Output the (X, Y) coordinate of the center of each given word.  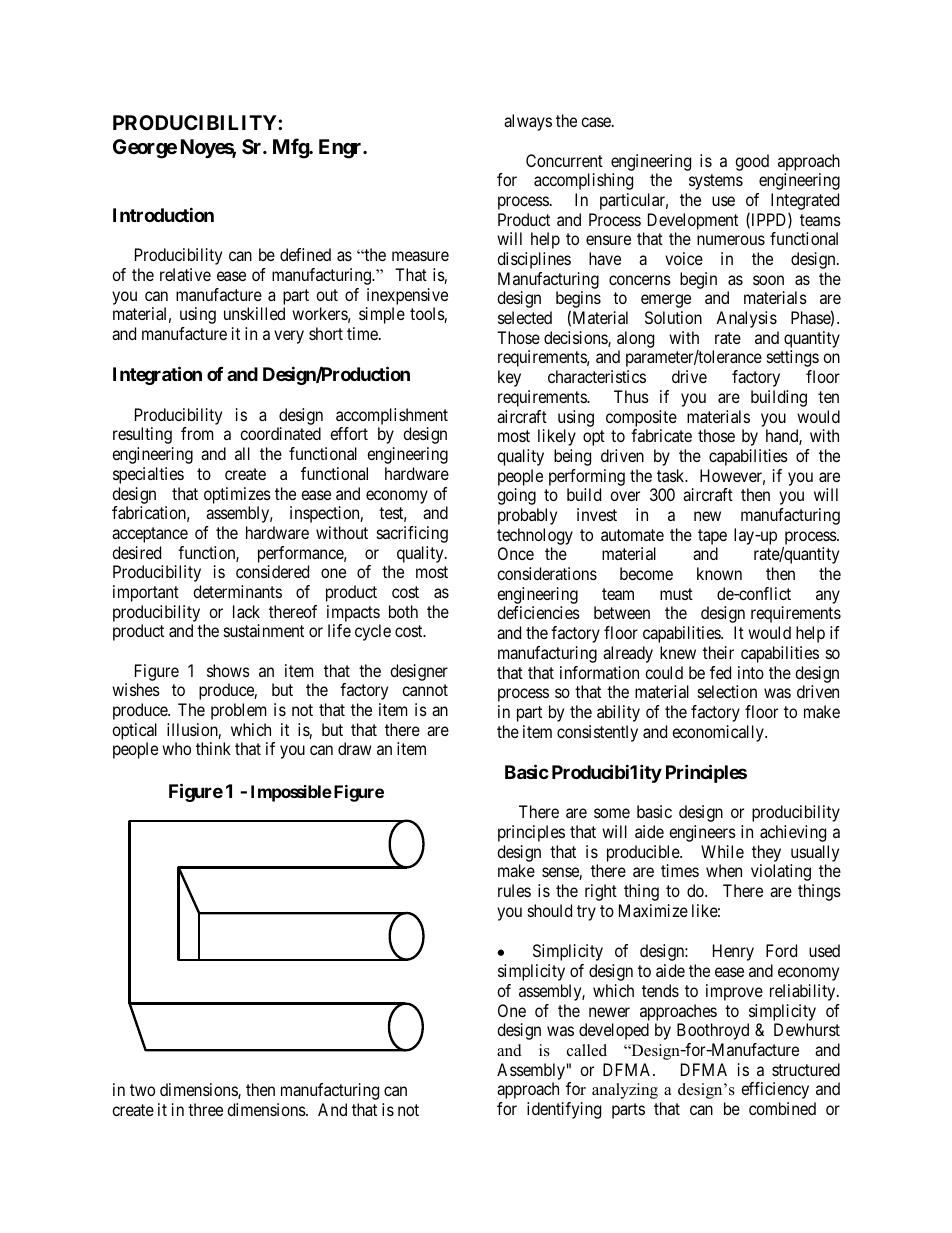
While (722, 851)
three (205, 1109)
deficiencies (538, 612)
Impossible (291, 793)
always (528, 122)
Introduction (163, 214)
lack (246, 611)
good (752, 162)
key (509, 378)
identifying (564, 1110)
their (718, 652)
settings (793, 358)
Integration (157, 375)
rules (514, 890)
